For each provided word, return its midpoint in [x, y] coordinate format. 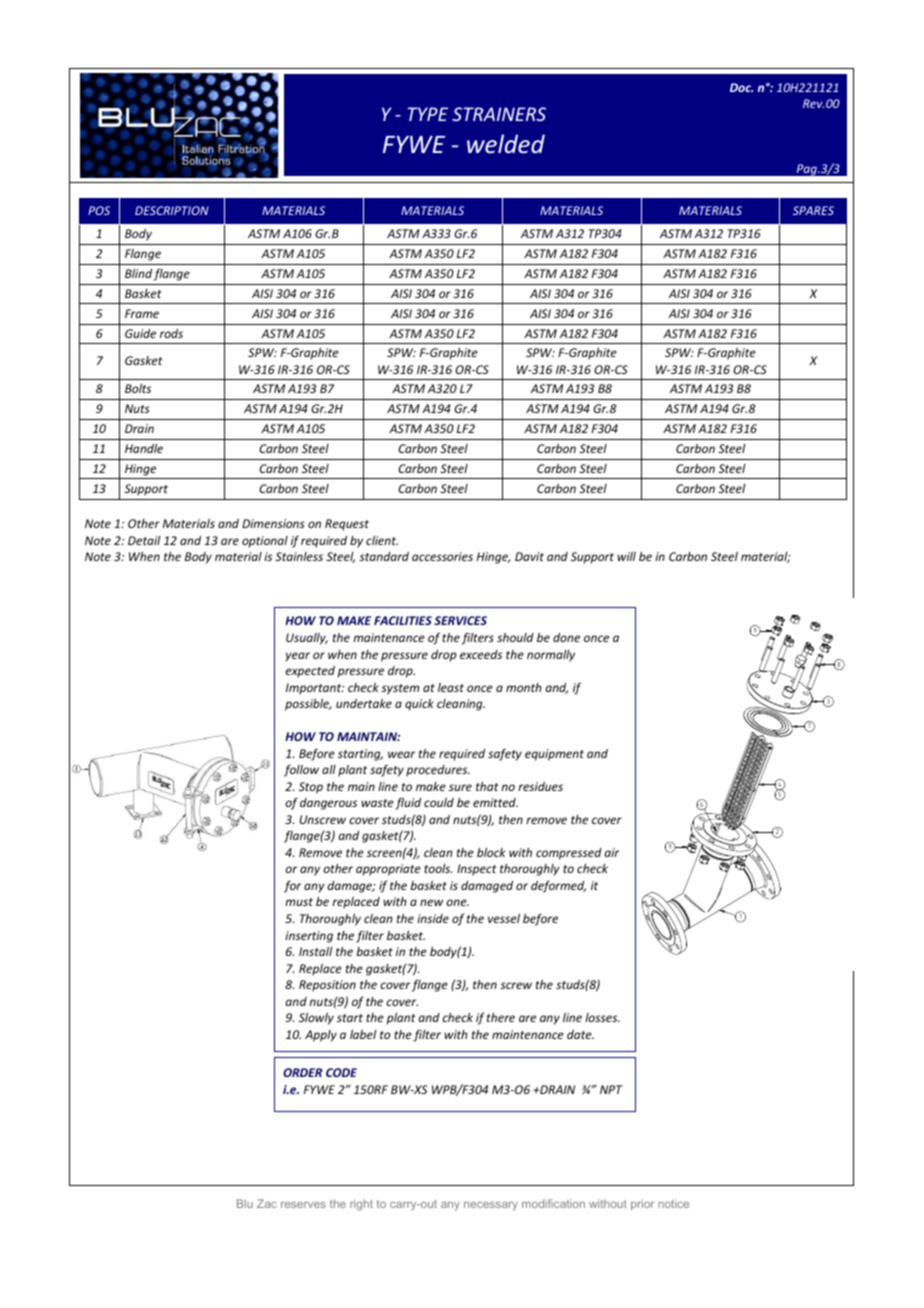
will [626, 556]
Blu [245, 1203]
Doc [741, 87]
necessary [491, 1206]
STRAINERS [499, 114]
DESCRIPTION [171, 210]
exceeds [481, 654]
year [297, 657]
